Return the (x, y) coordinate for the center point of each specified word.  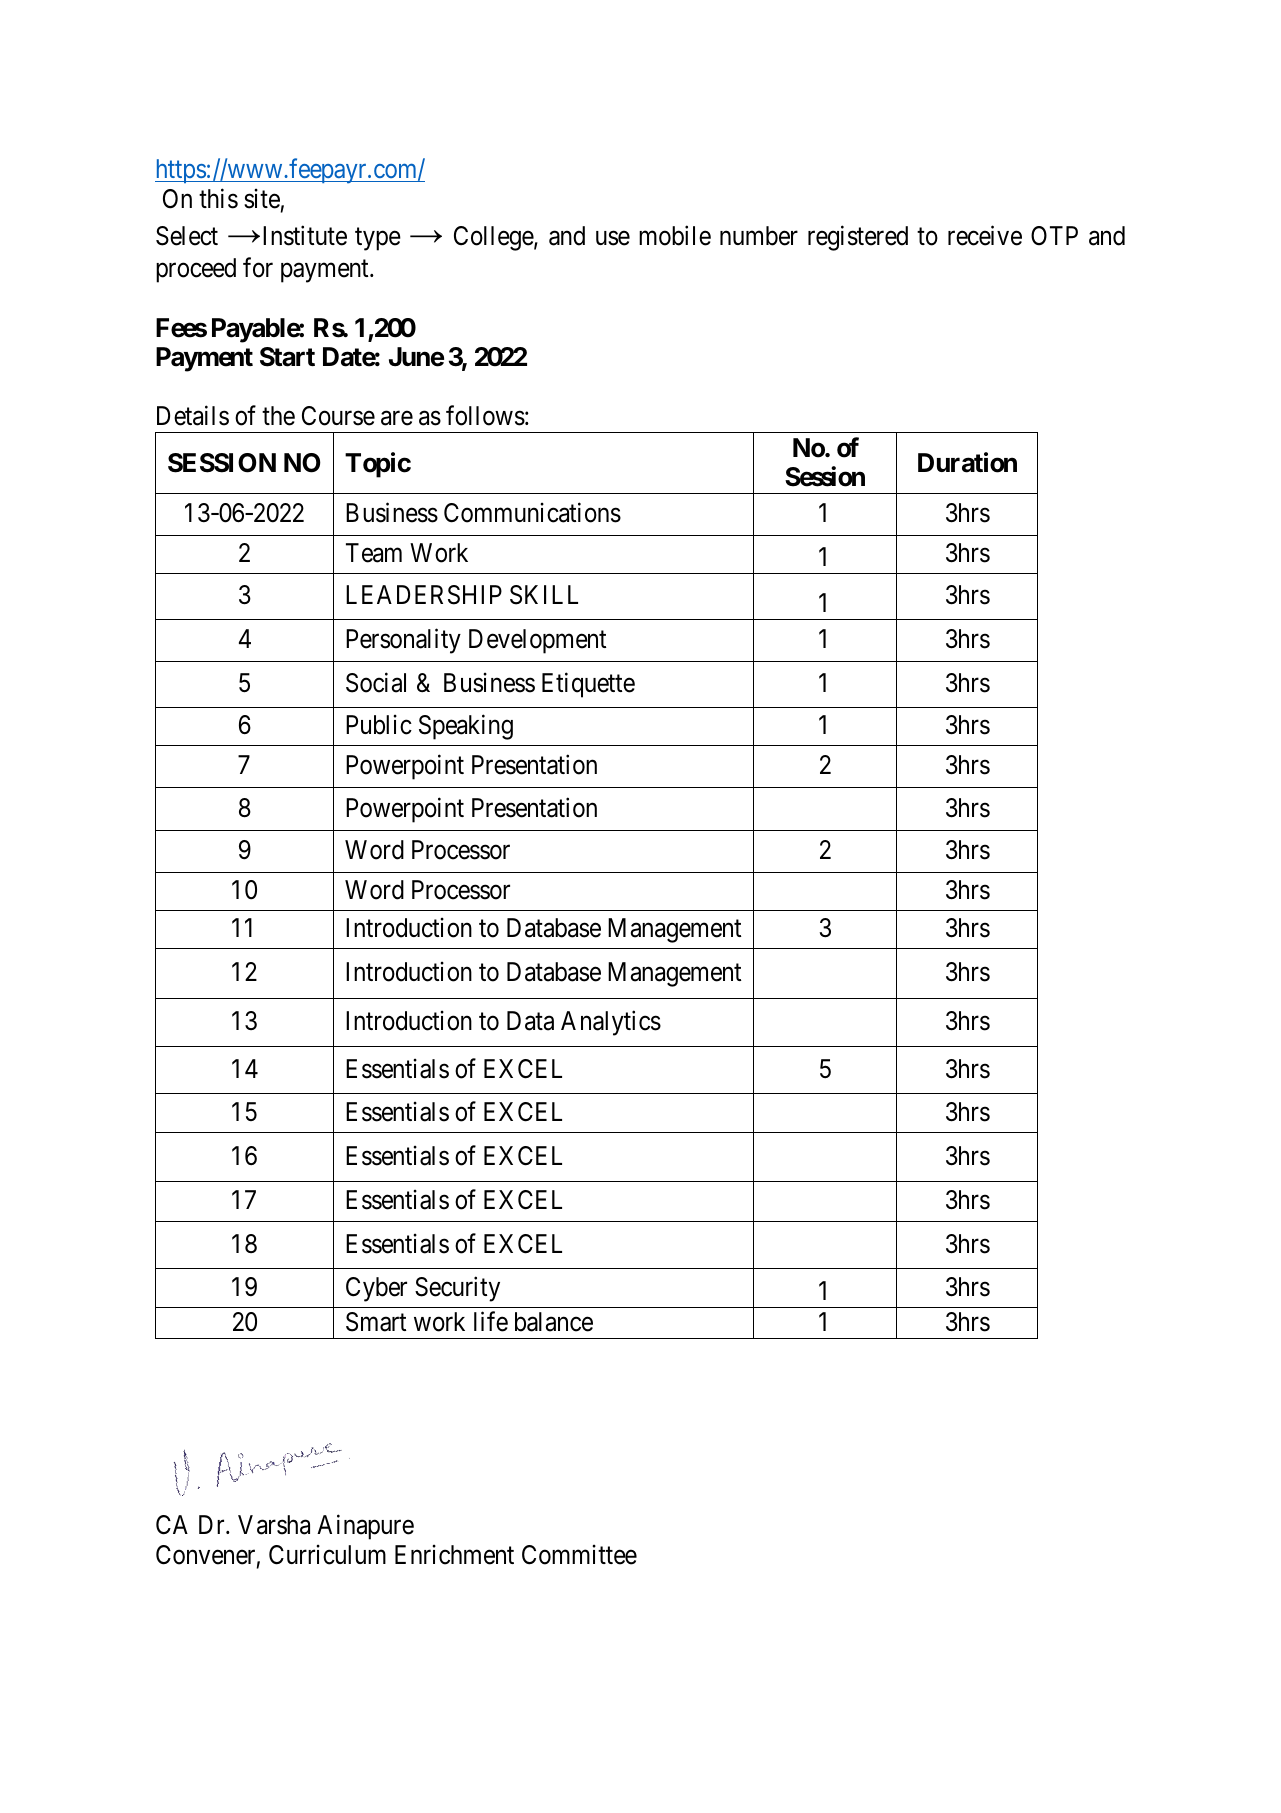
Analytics (611, 1023)
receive (985, 236)
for (258, 267)
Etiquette (588, 685)
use (613, 238)
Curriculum (327, 1554)
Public (379, 725)
